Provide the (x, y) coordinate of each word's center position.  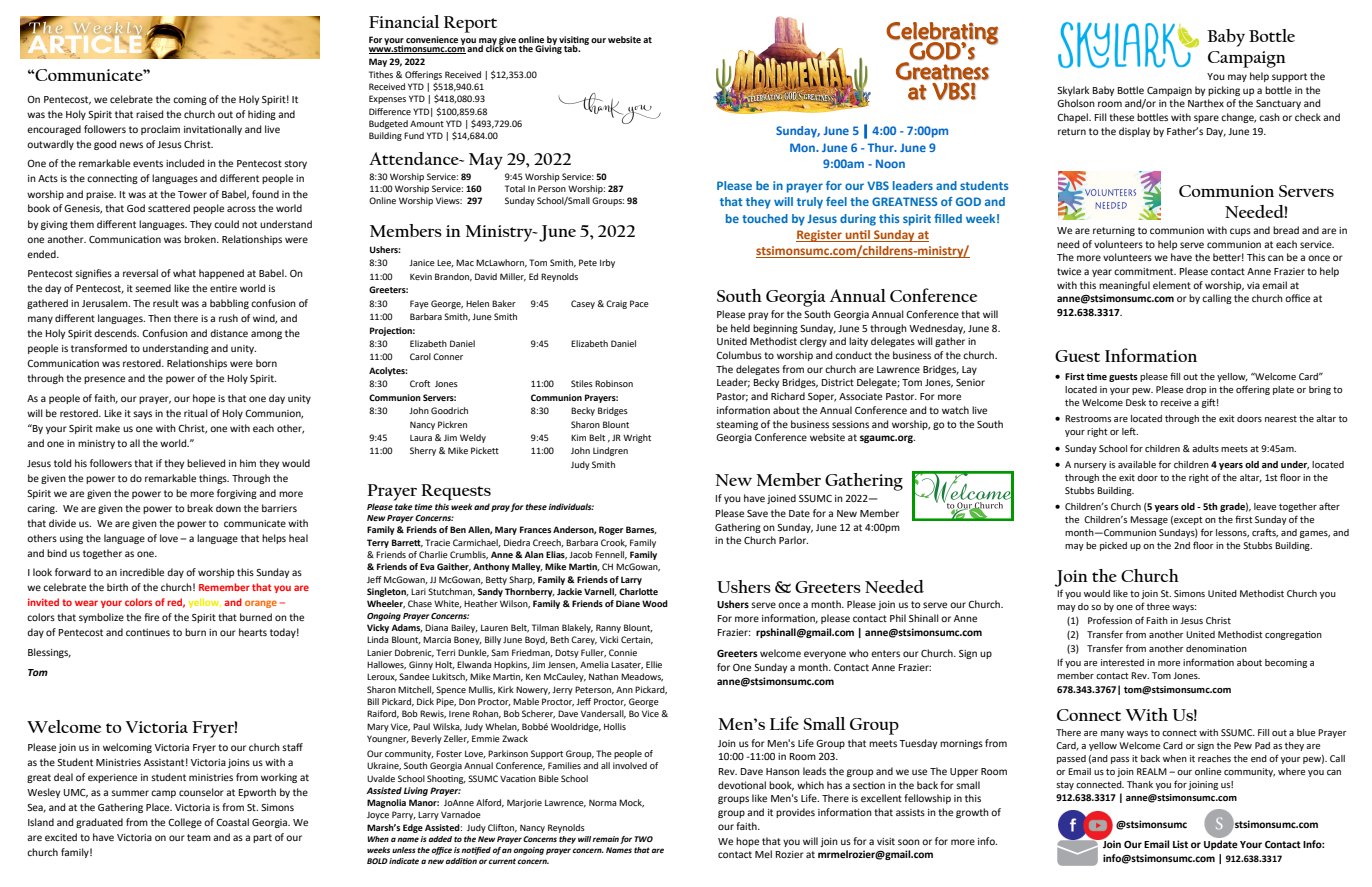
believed (206, 463)
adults (1205, 448)
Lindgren (610, 451)
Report (470, 24)
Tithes (381, 74)
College (185, 823)
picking (1224, 91)
